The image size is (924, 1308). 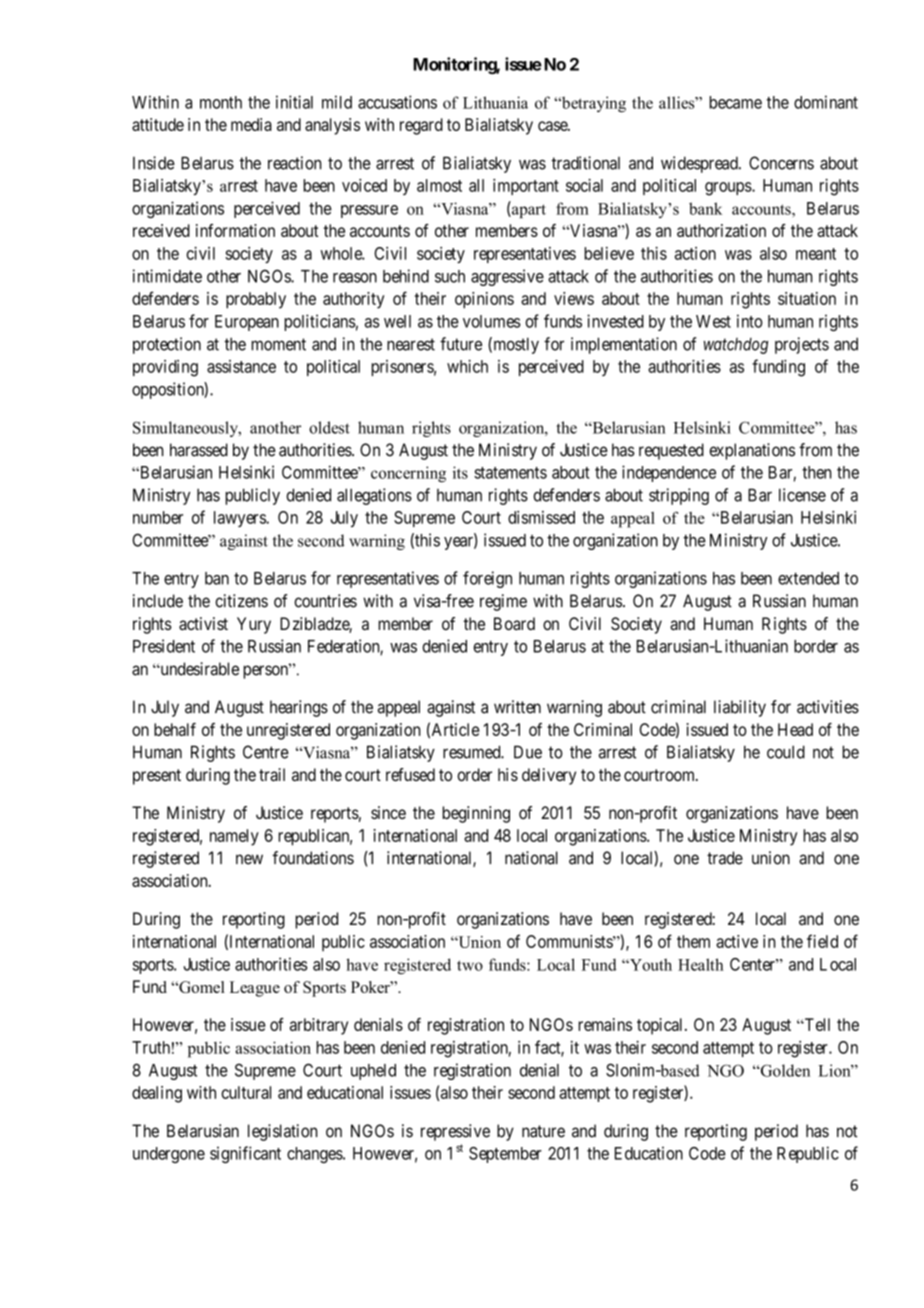 I want to click on media, so click(x=251, y=124).
